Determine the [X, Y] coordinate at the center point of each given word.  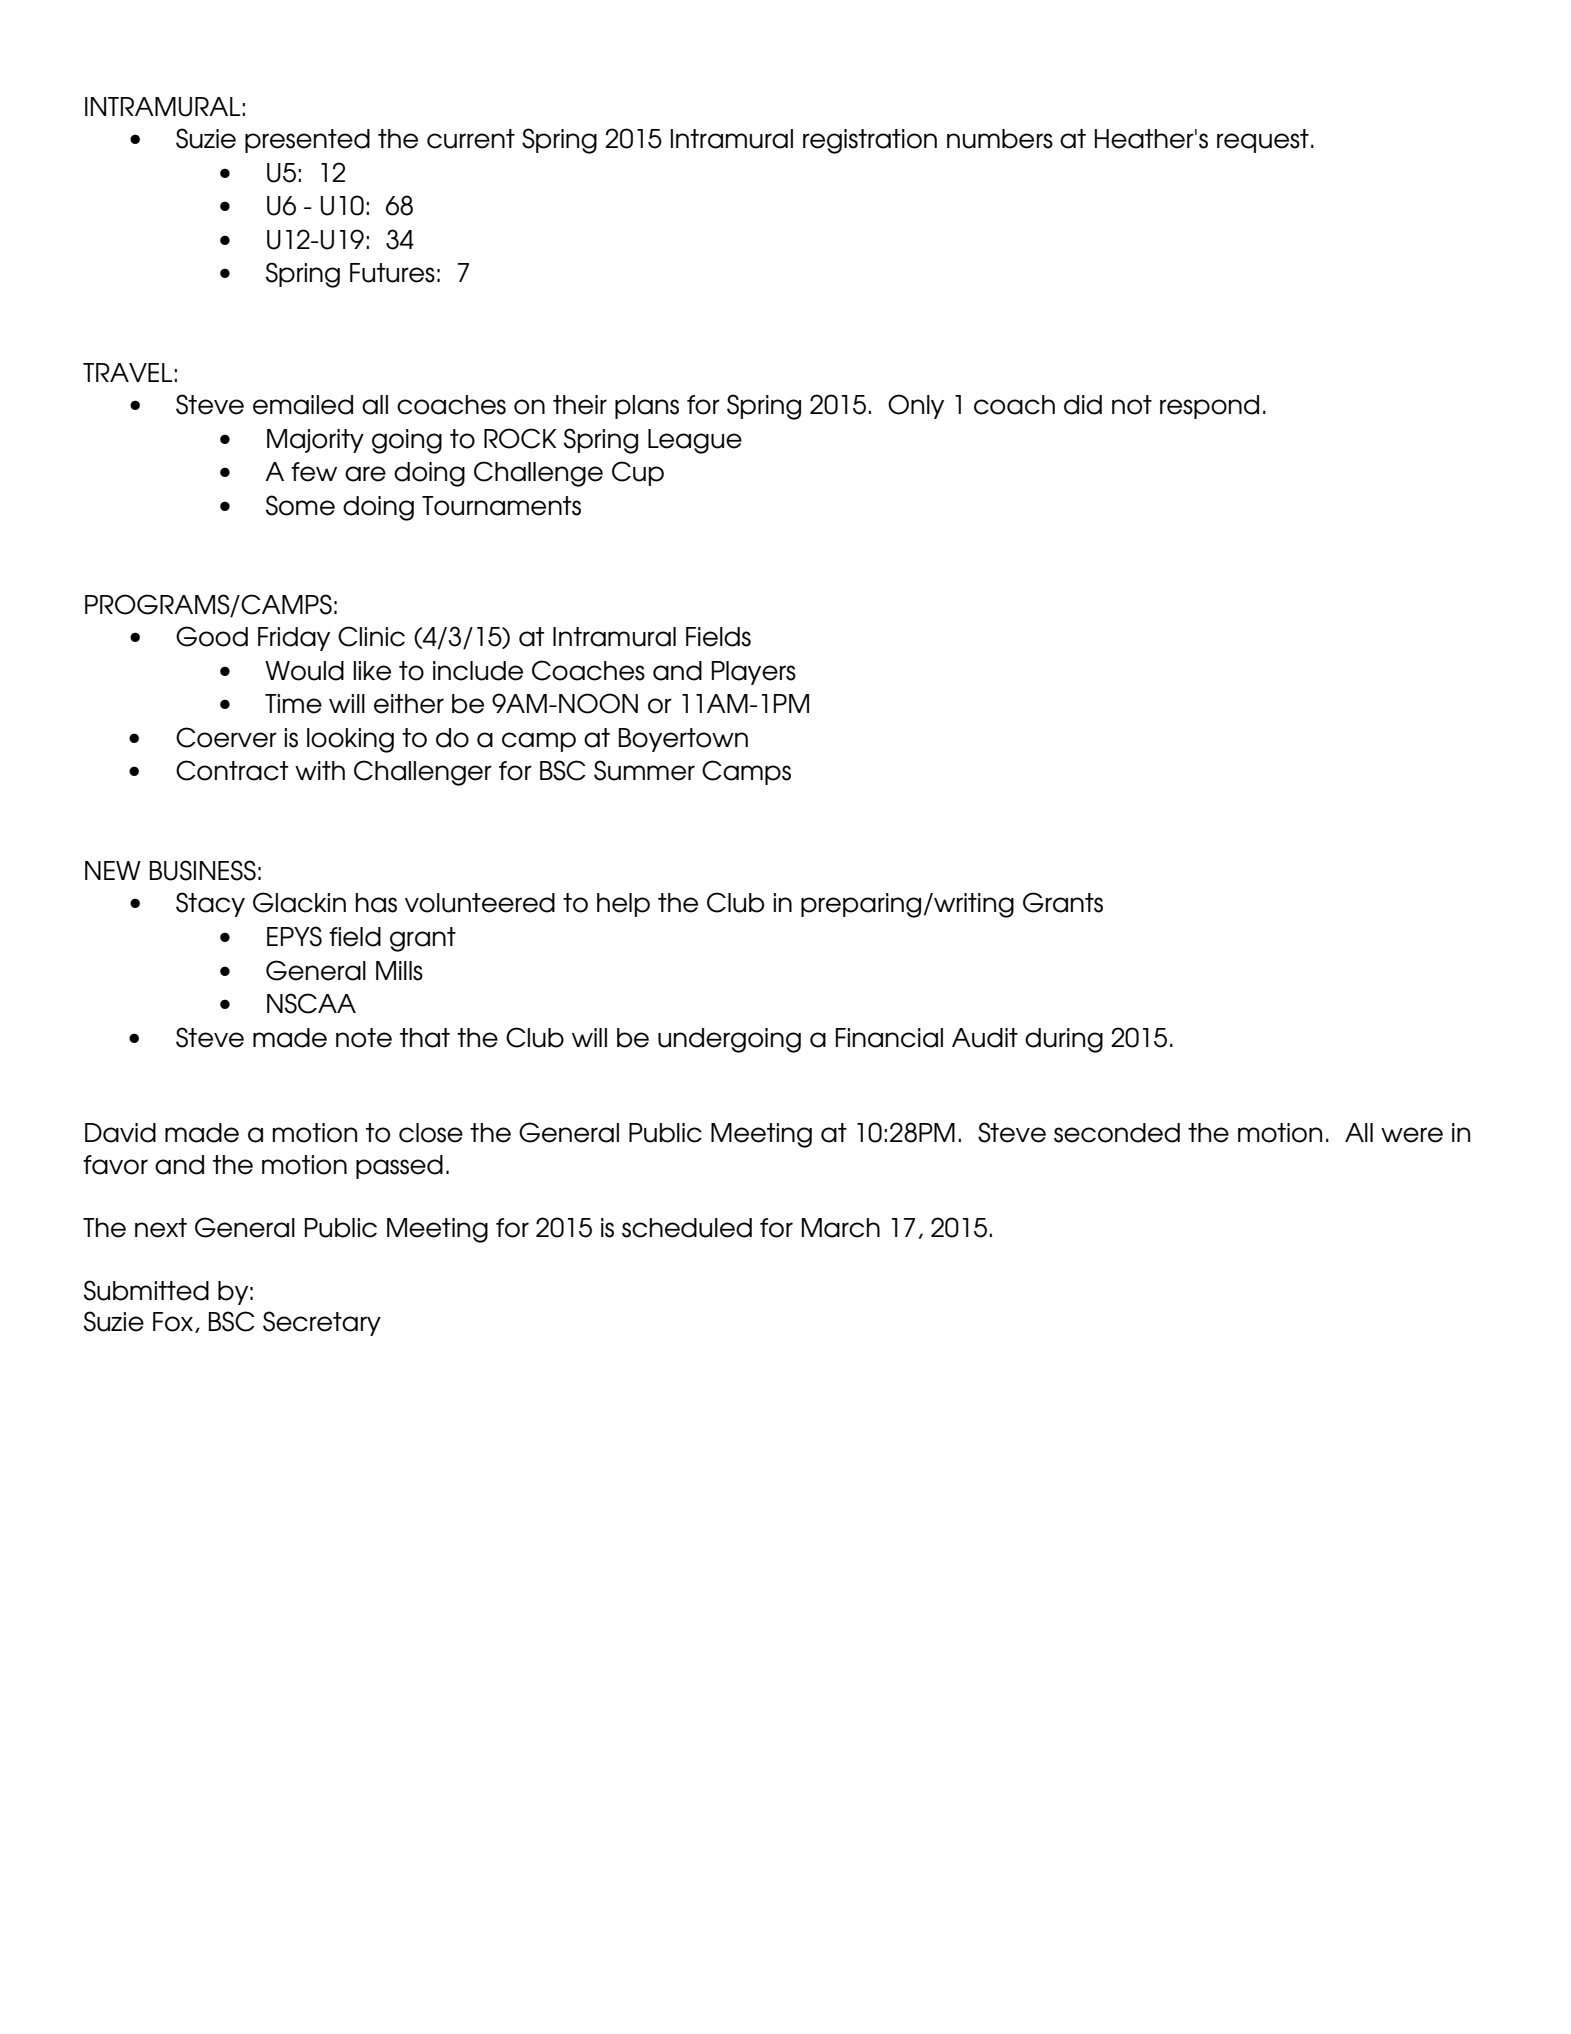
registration [870, 141]
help [623, 905]
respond [1209, 407]
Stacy [210, 904]
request [1263, 141]
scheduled [687, 1228]
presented [307, 141]
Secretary [322, 1323]
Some [300, 505]
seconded [1117, 1133]
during [1064, 1040]
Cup [638, 473]
